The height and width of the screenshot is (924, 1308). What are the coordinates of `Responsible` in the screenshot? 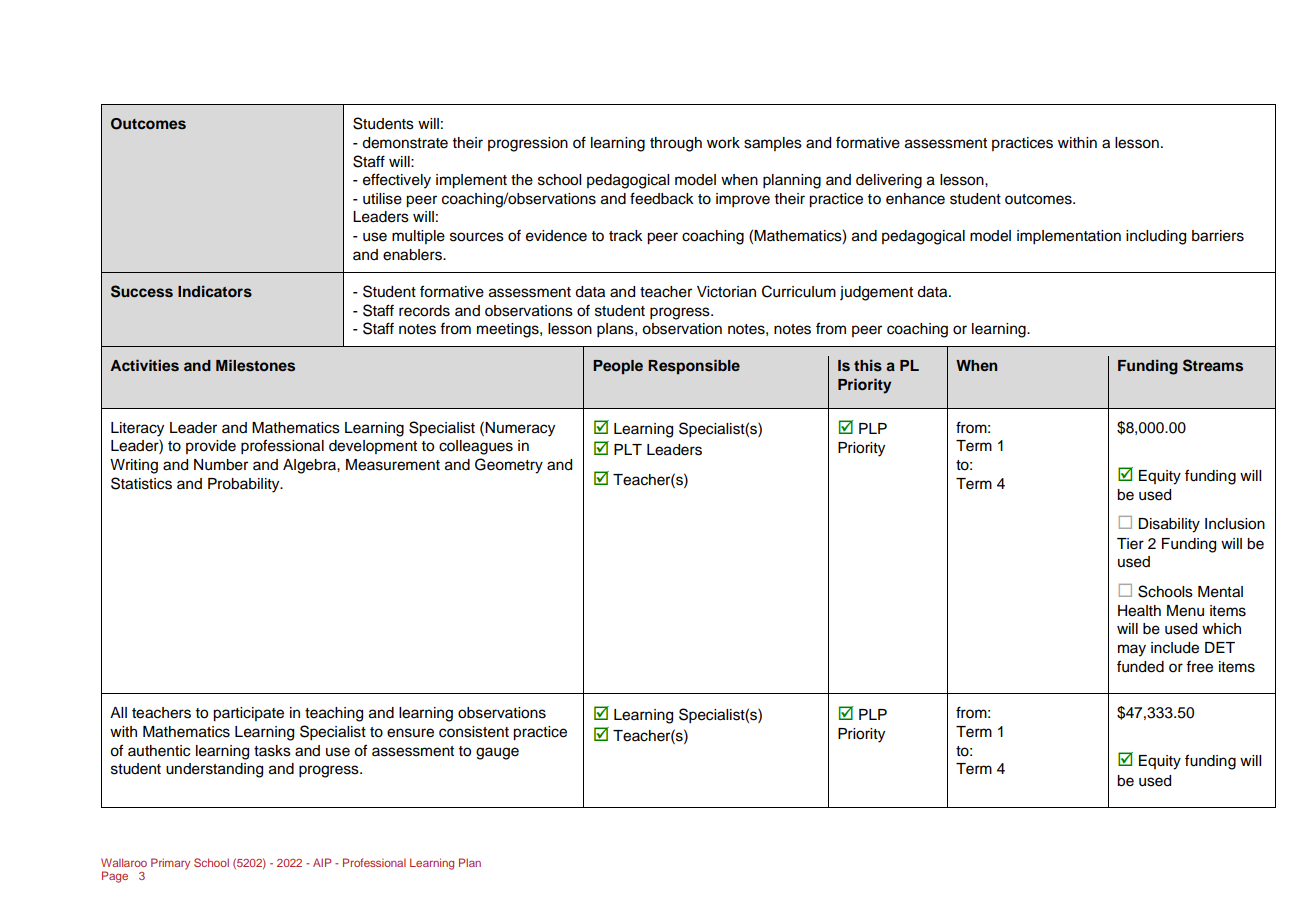 It's located at (694, 366).
